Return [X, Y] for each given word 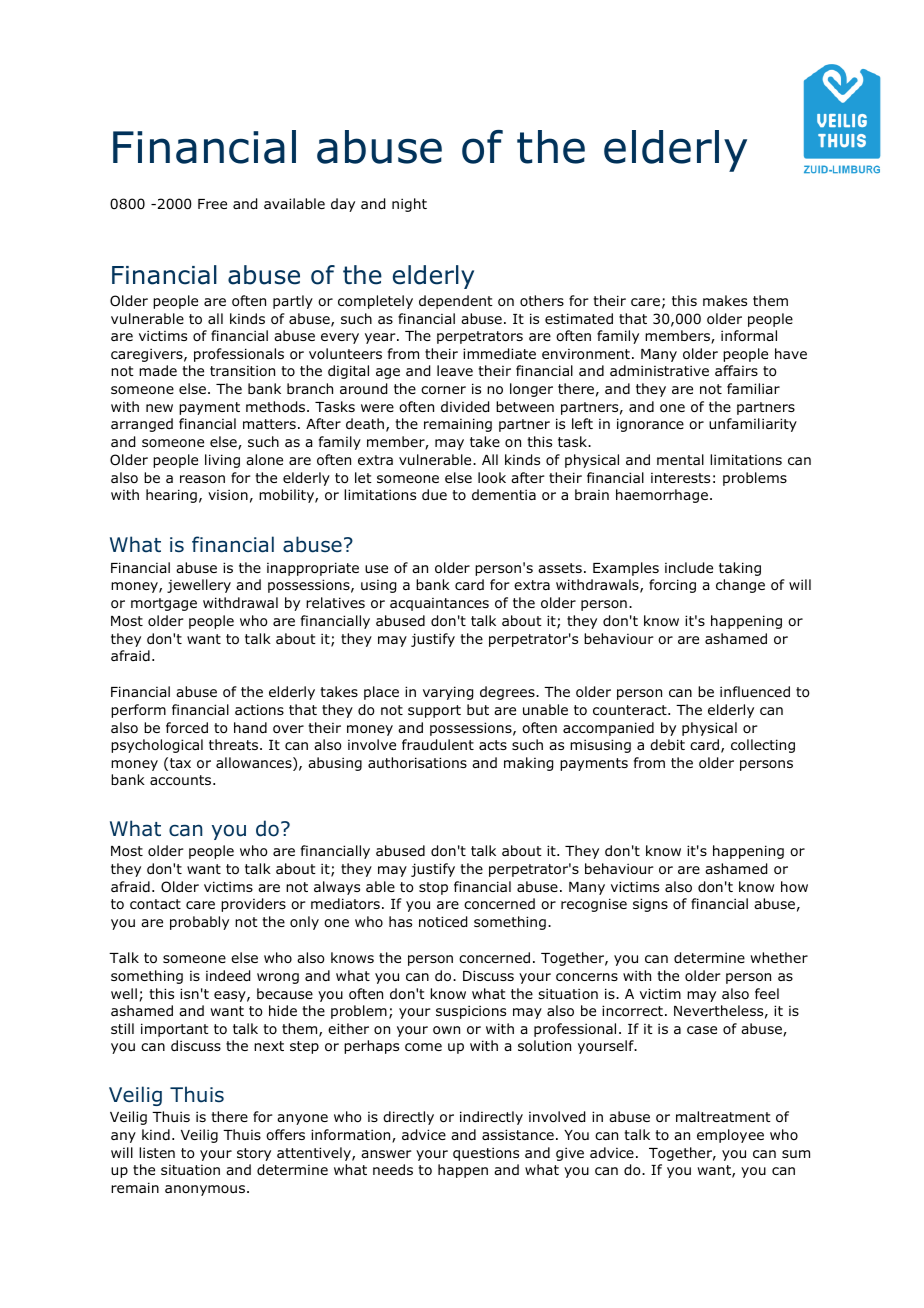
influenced [755, 691]
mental [680, 459]
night [409, 205]
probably [199, 923]
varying [448, 693]
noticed [443, 922]
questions [486, 1154]
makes [725, 300]
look [492, 478]
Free [212, 204]
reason [202, 479]
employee [730, 1136]
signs [650, 905]
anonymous [206, 1190]
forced [187, 728]
